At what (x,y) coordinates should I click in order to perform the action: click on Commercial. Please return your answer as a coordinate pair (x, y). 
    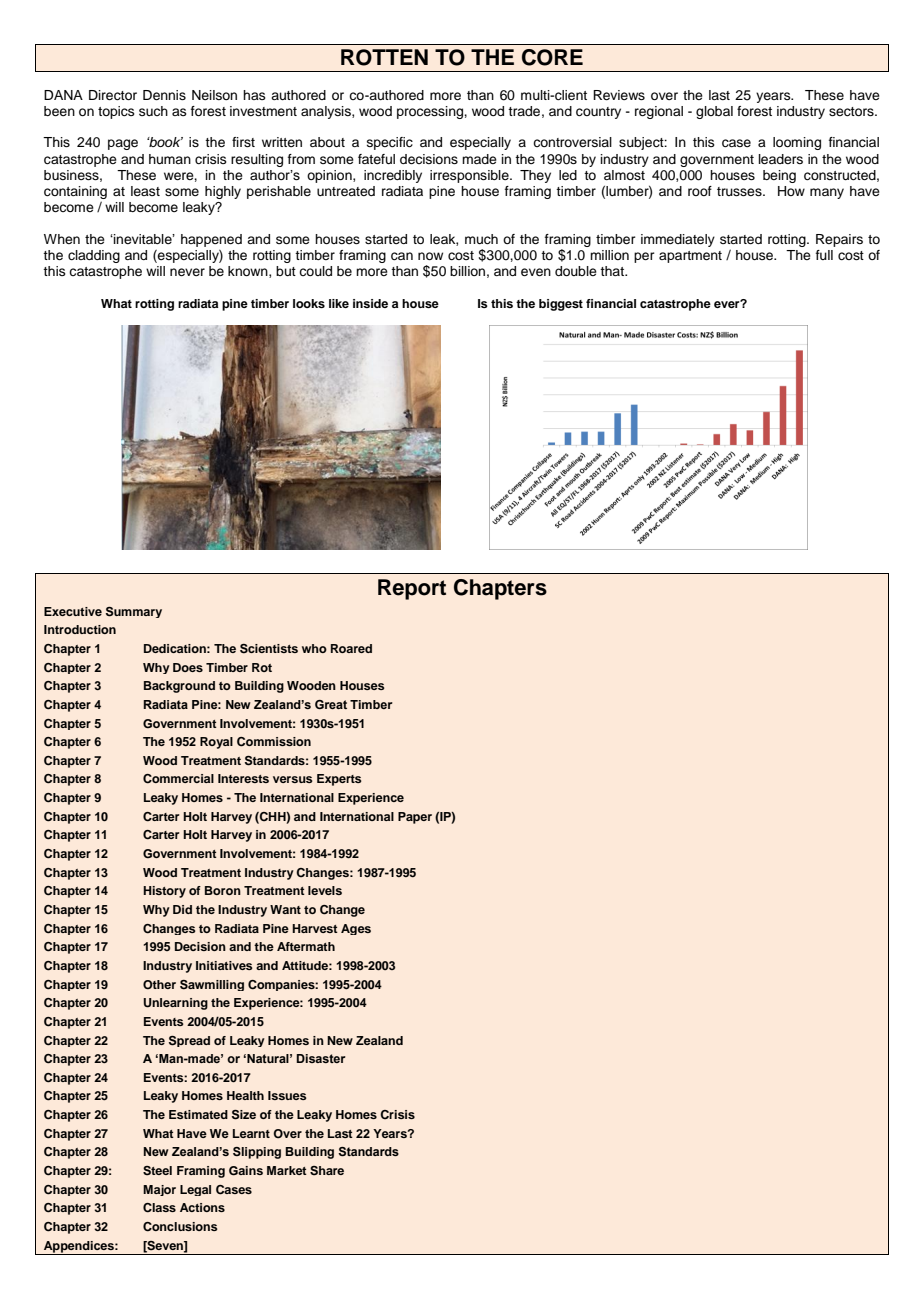
    Looking at the image, I should click on (178, 779).
